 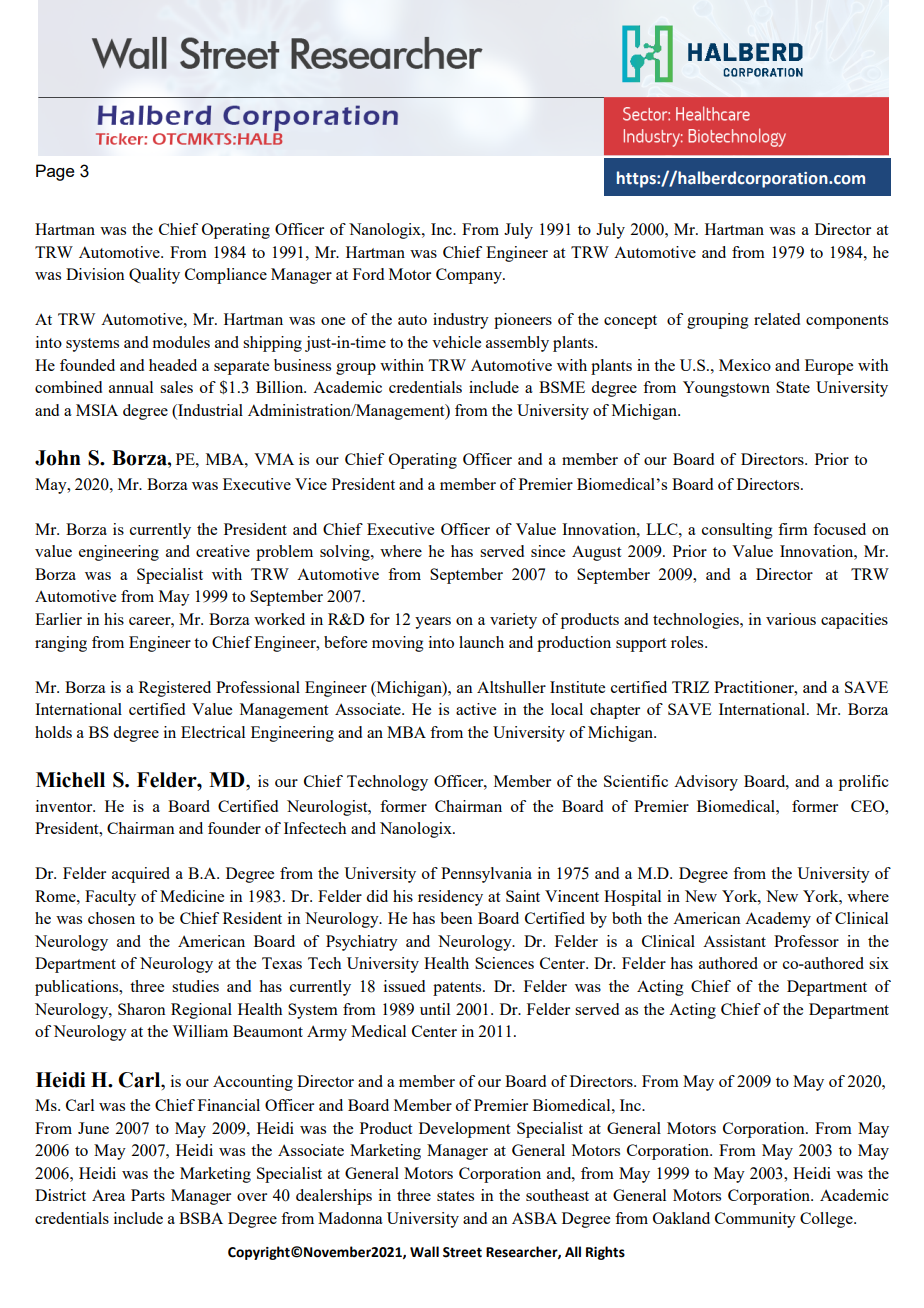 I want to click on Registered, so click(x=175, y=689).
